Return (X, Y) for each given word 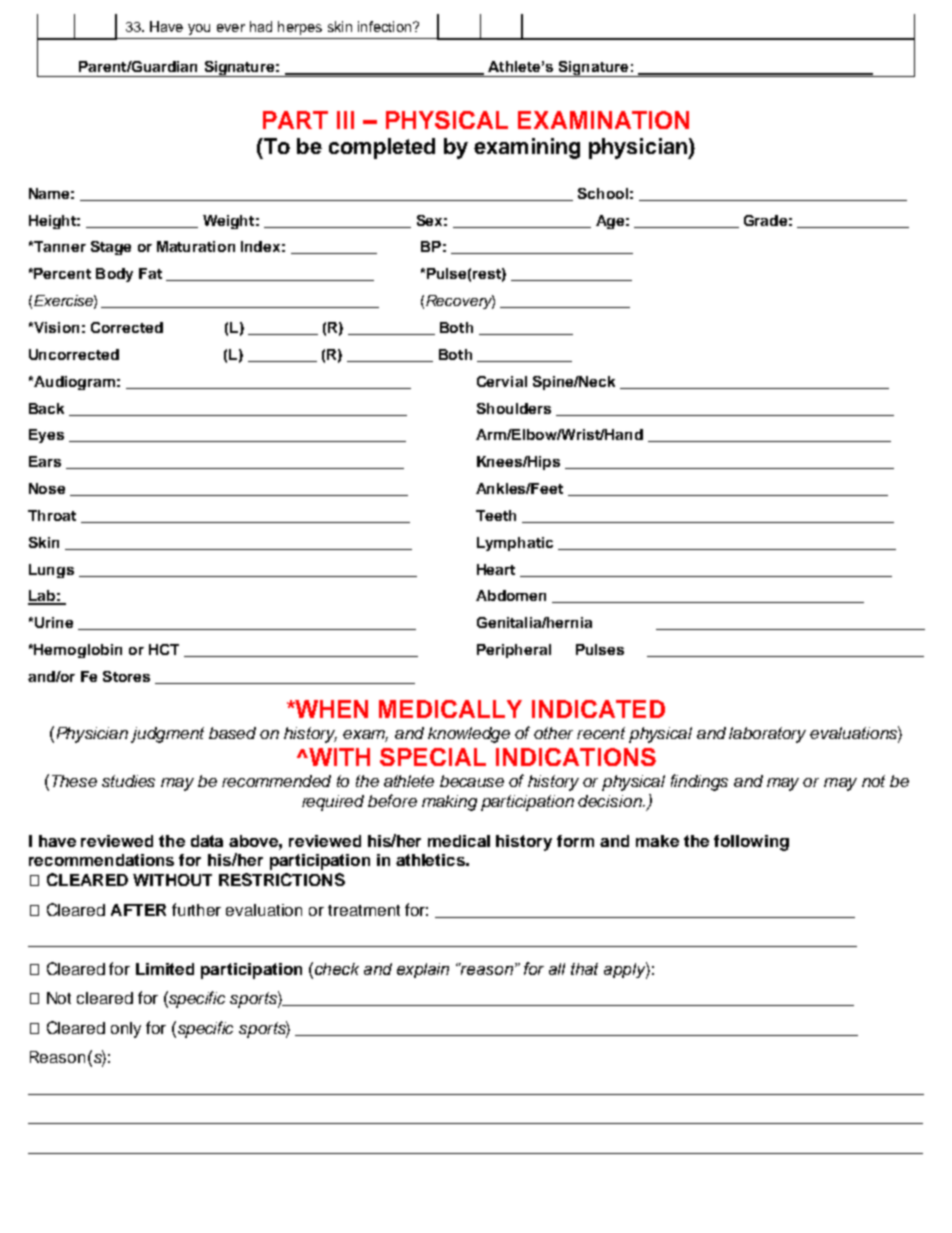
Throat (52, 515)
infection (386, 26)
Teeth (496, 515)
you (199, 29)
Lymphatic (515, 544)
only (126, 1030)
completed (382, 148)
